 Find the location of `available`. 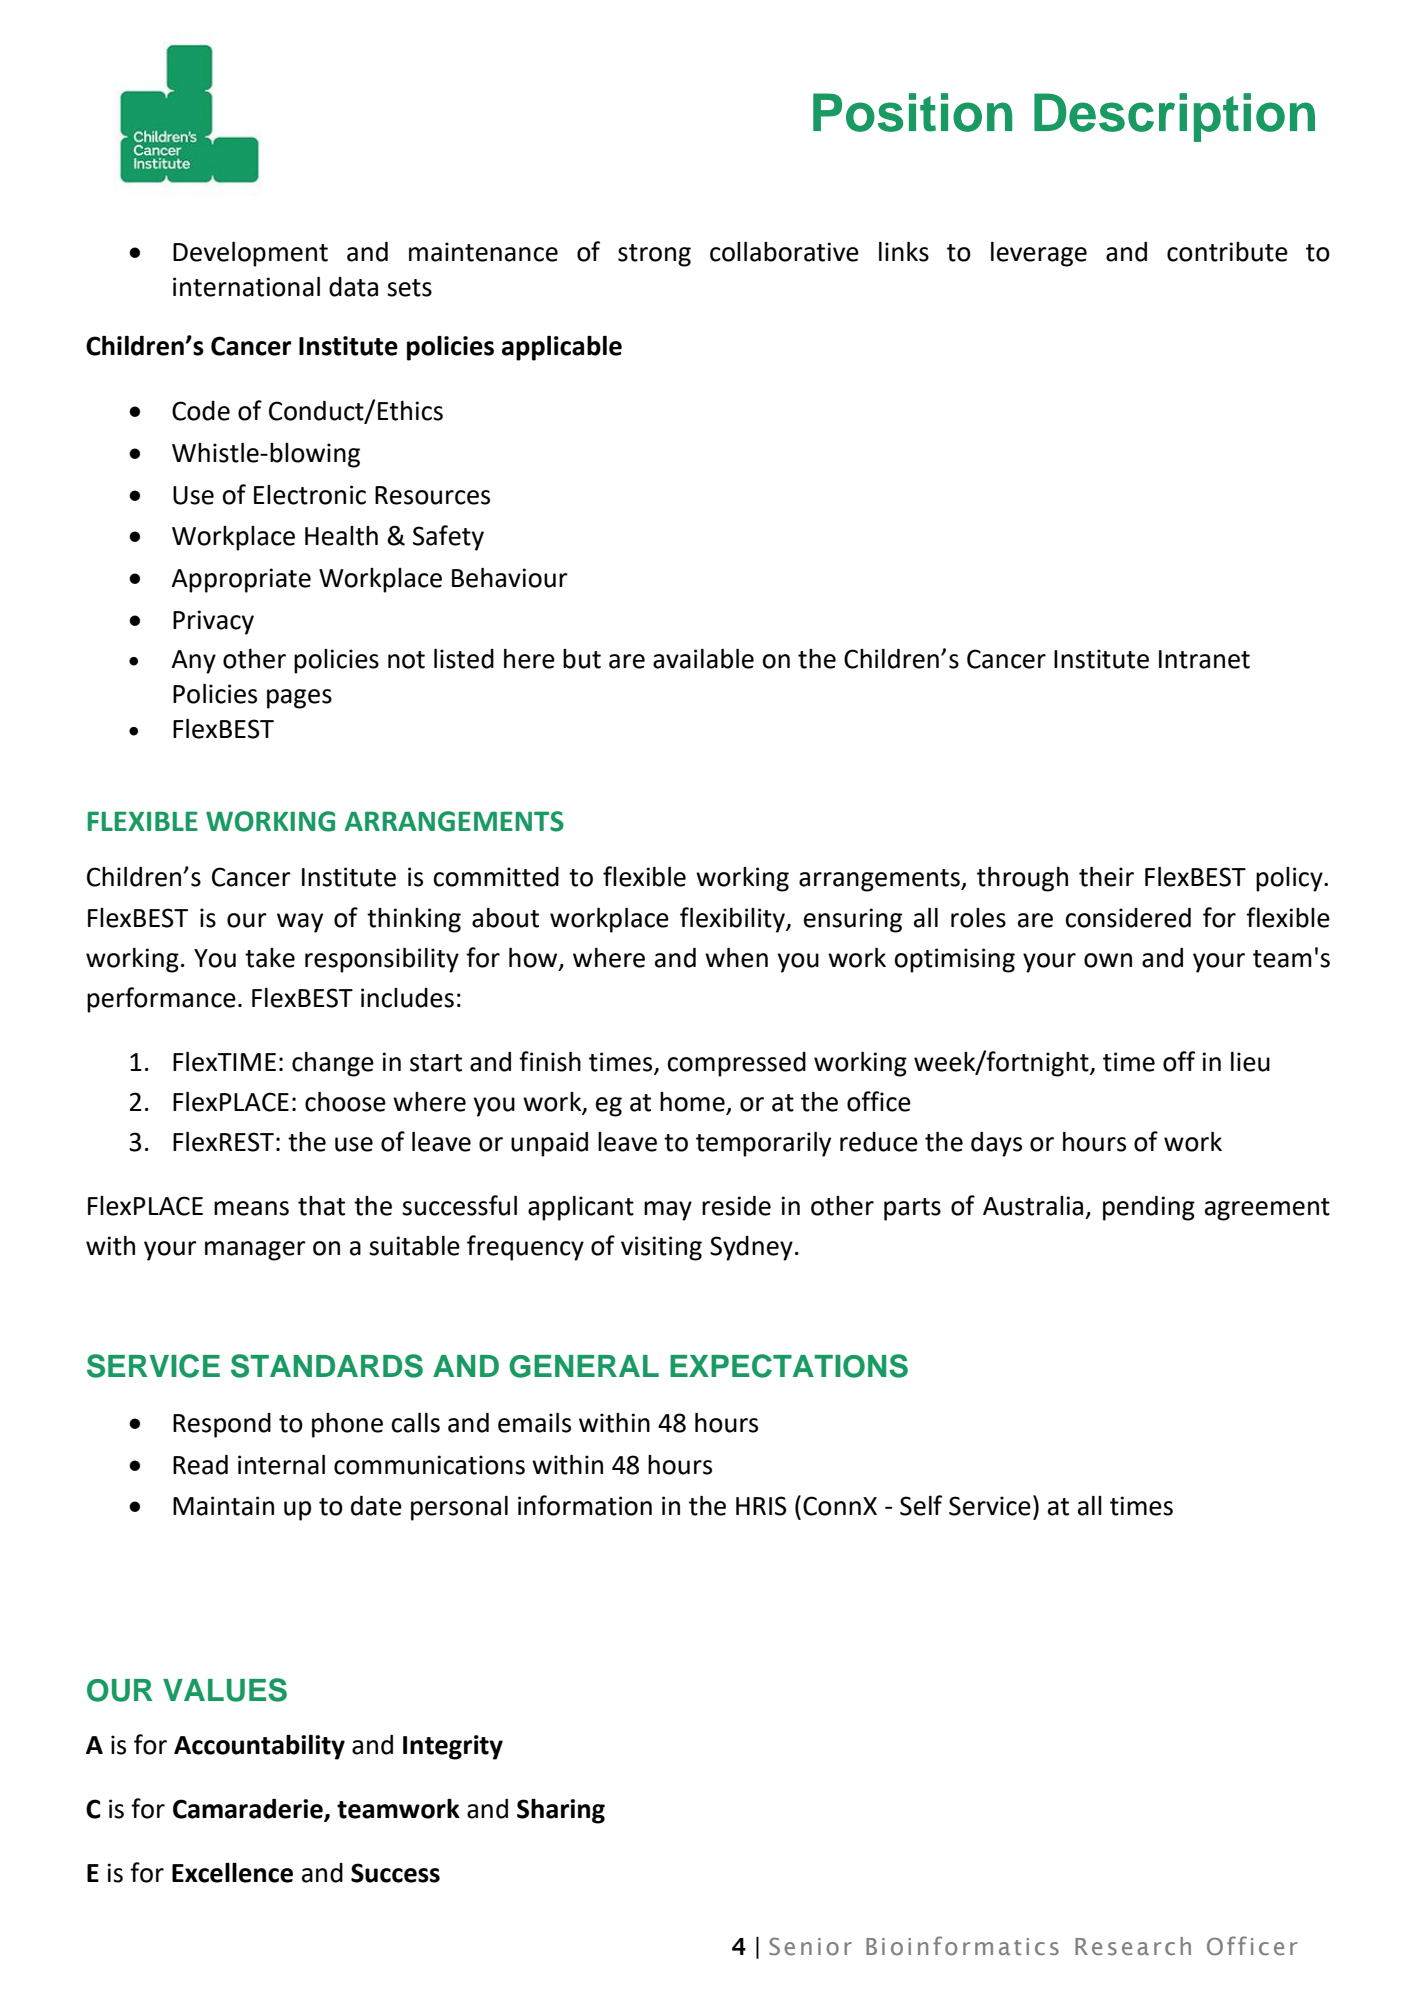

available is located at coordinates (703, 659).
